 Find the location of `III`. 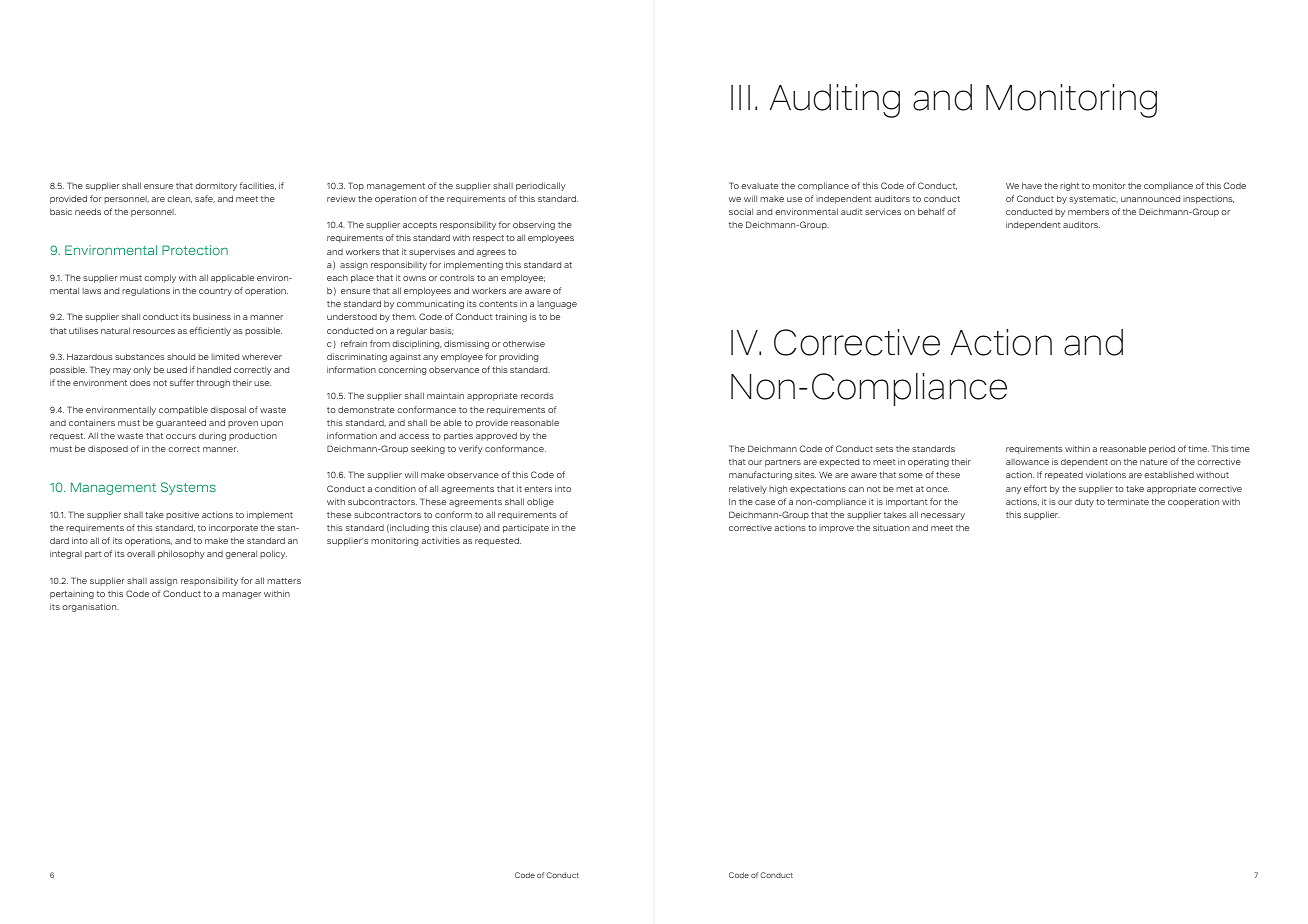

III is located at coordinates (740, 97).
